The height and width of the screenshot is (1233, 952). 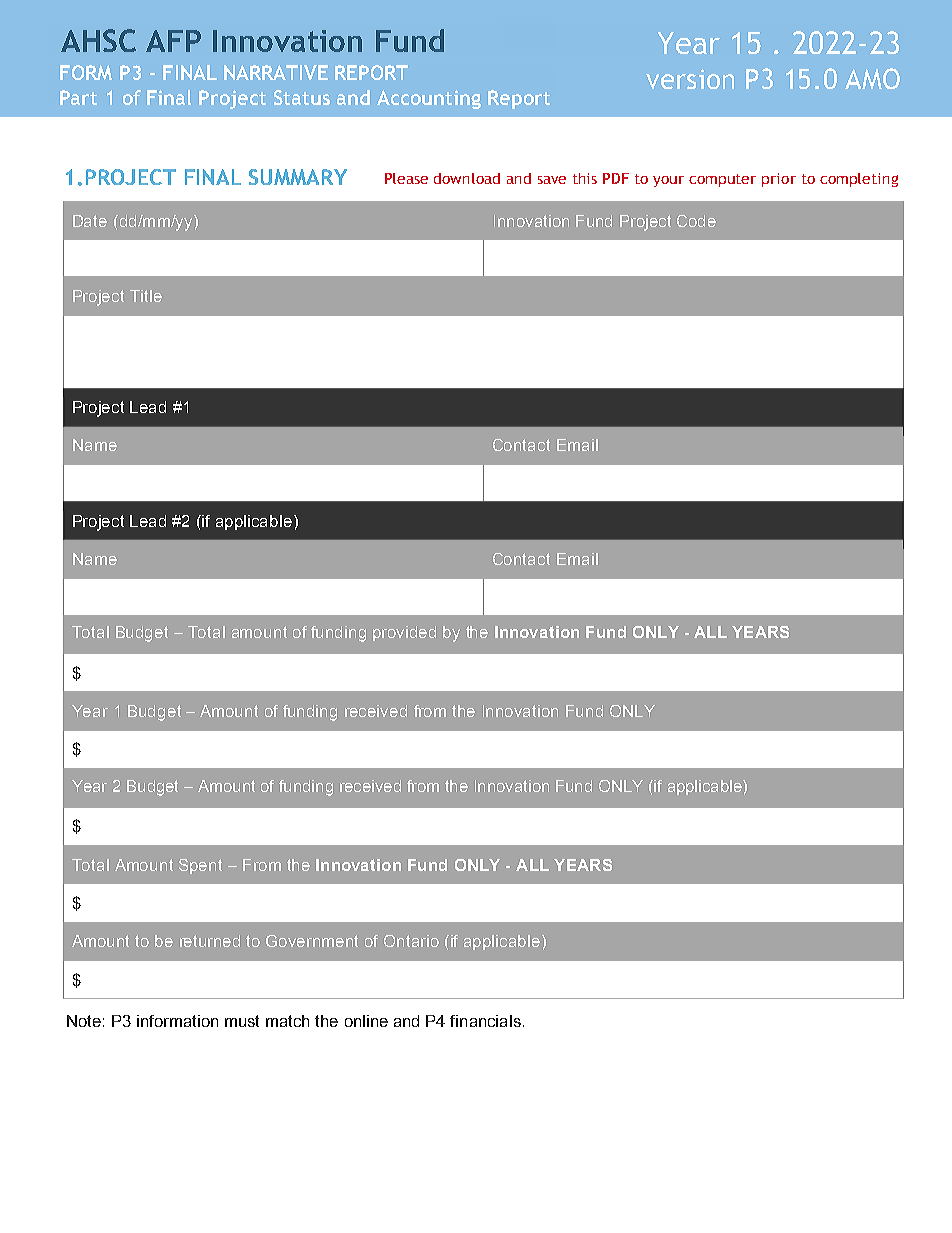 What do you see at coordinates (173, 41) in the screenshot?
I see `AFP` at bounding box center [173, 41].
